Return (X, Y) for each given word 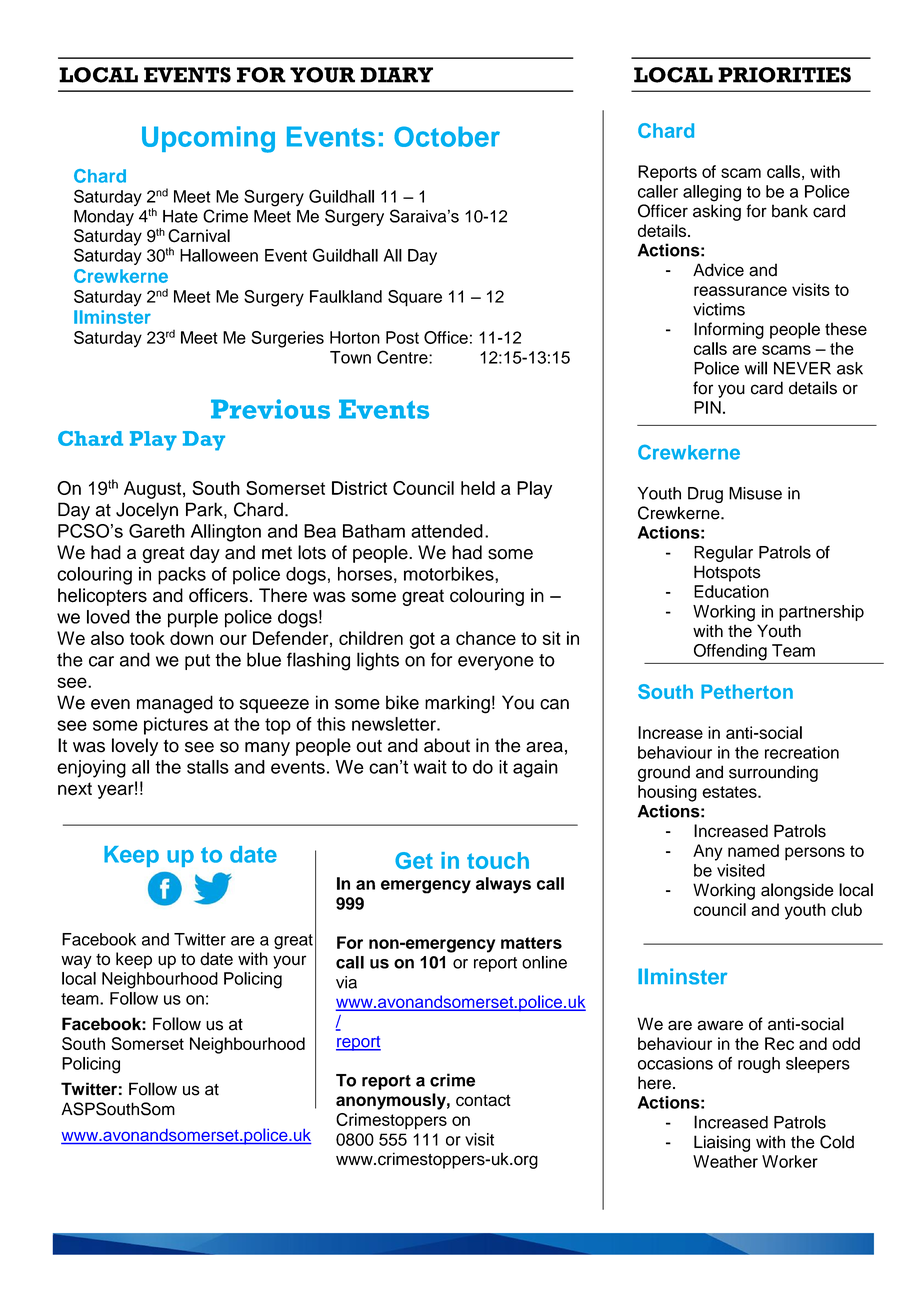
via (346, 982)
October (447, 136)
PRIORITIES (784, 75)
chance (486, 638)
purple (193, 619)
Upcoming (208, 139)
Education (731, 591)
